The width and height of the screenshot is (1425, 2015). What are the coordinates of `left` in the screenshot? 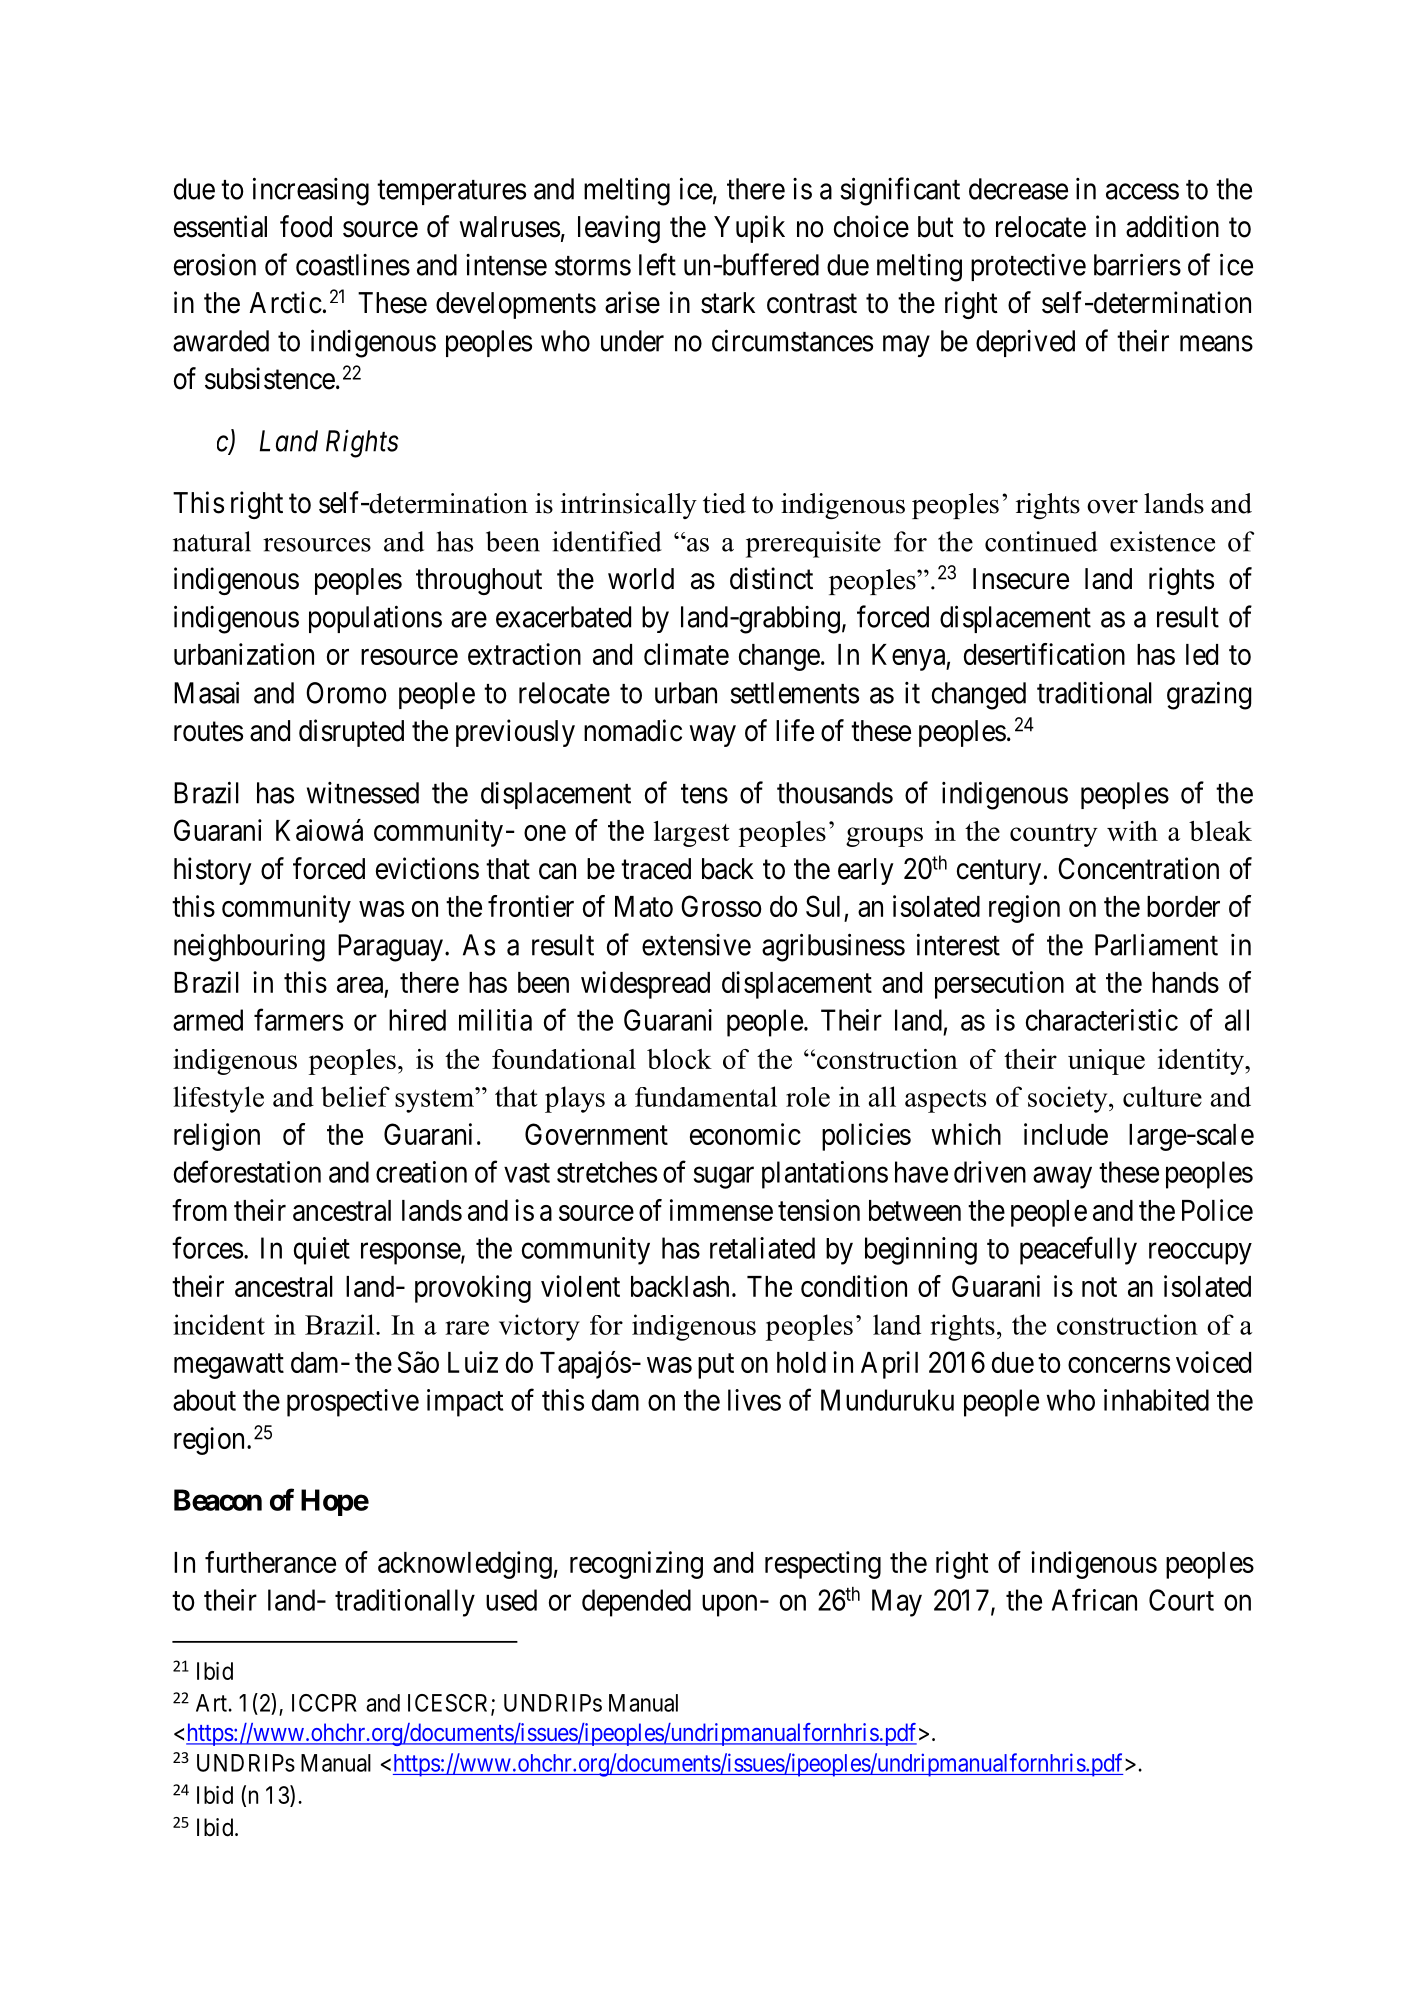 It's located at (657, 264).
